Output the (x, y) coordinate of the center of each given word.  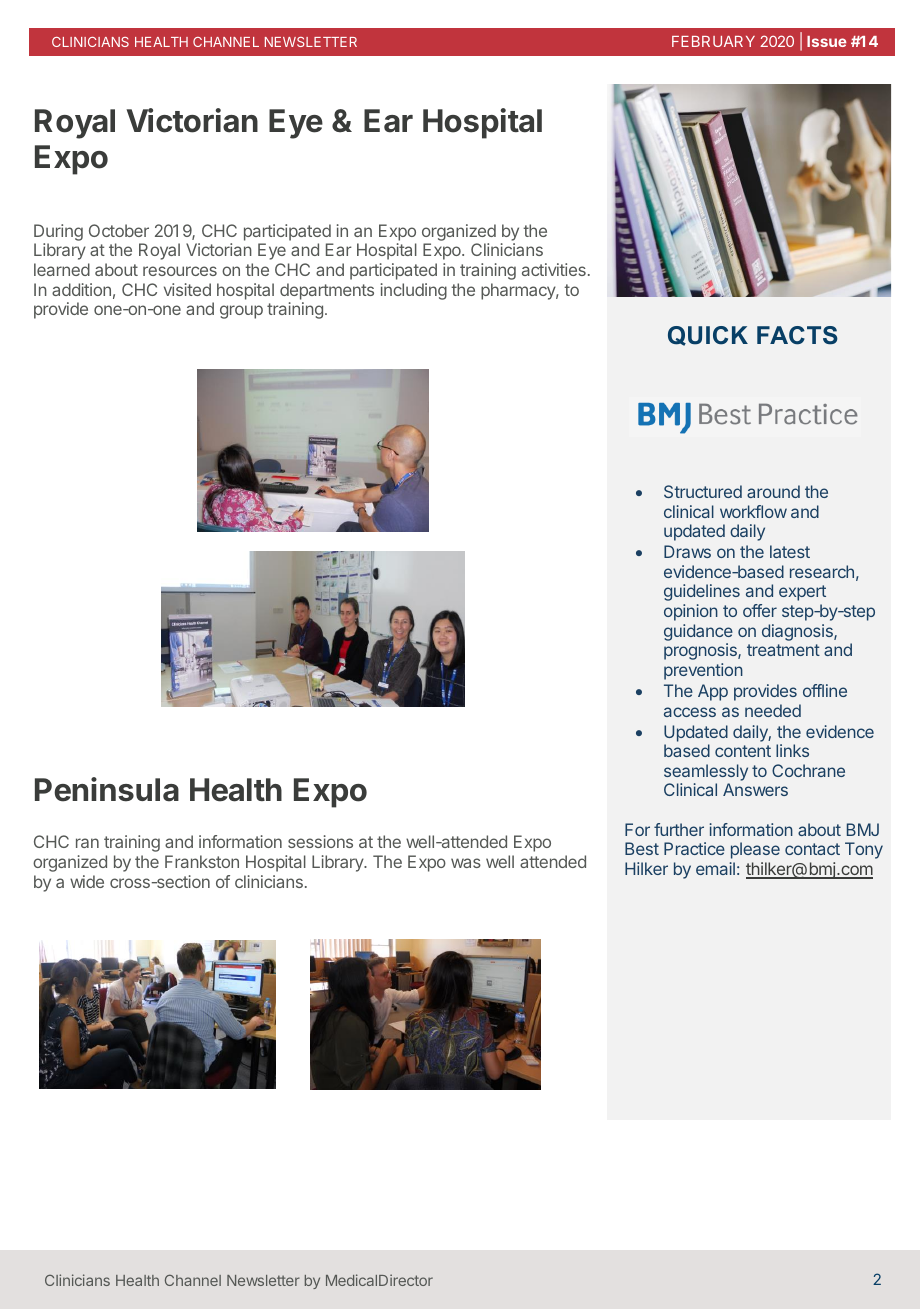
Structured (703, 491)
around (773, 491)
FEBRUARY (713, 41)
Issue (827, 41)
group (241, 312)
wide (87, 881)
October (119, 230)
